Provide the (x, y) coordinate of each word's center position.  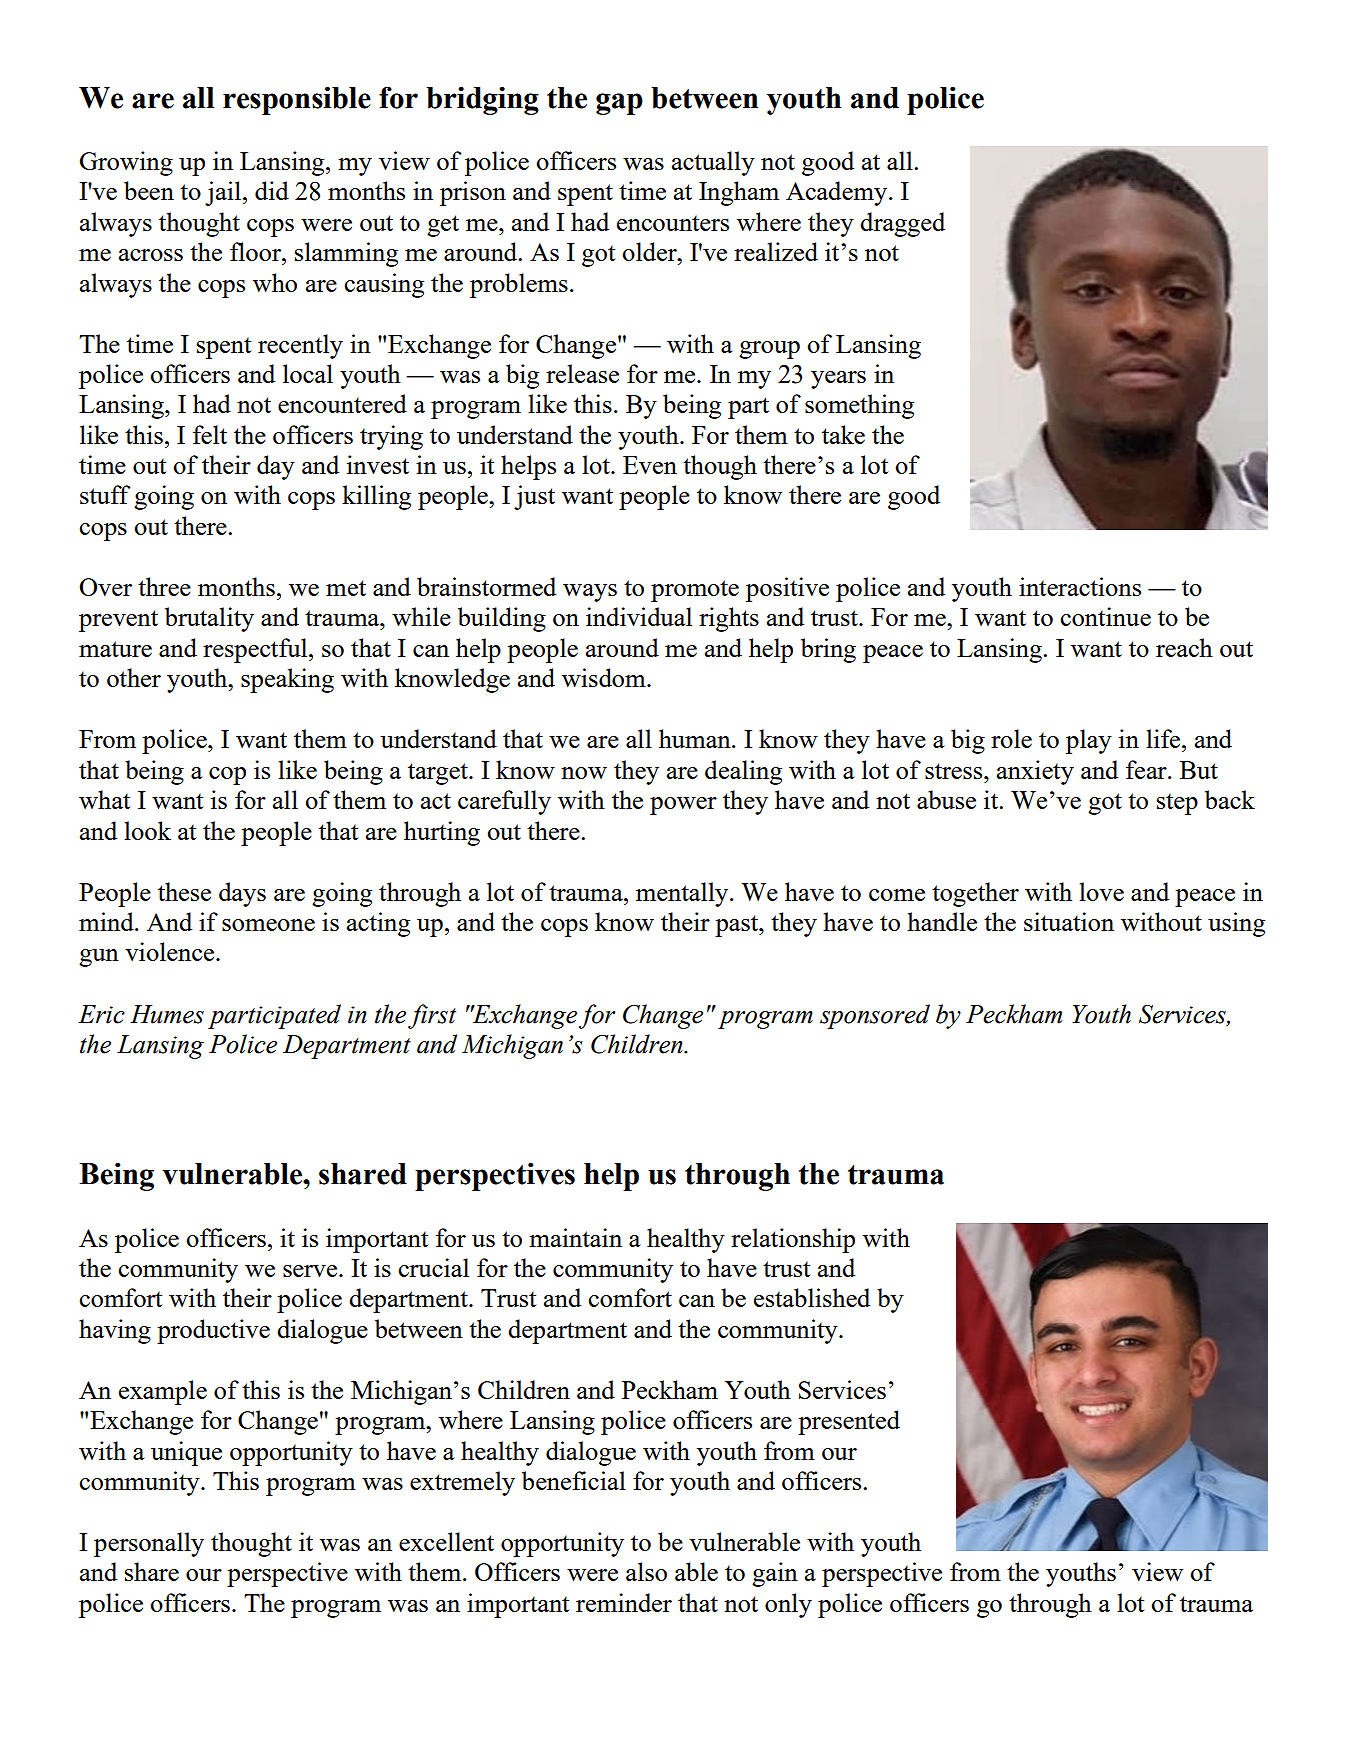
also (646, 1571)
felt (210, 434)
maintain (575, 1237)
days (242, 894)
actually (713, 163)
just (534, 497)
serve (311, 1271)
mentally (683, 894)
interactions (1080, 586)
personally (149, 1544)
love (1101, 891)
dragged (902, 224)
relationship (793, 1240)
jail (224, 193)
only (788, 1605)
